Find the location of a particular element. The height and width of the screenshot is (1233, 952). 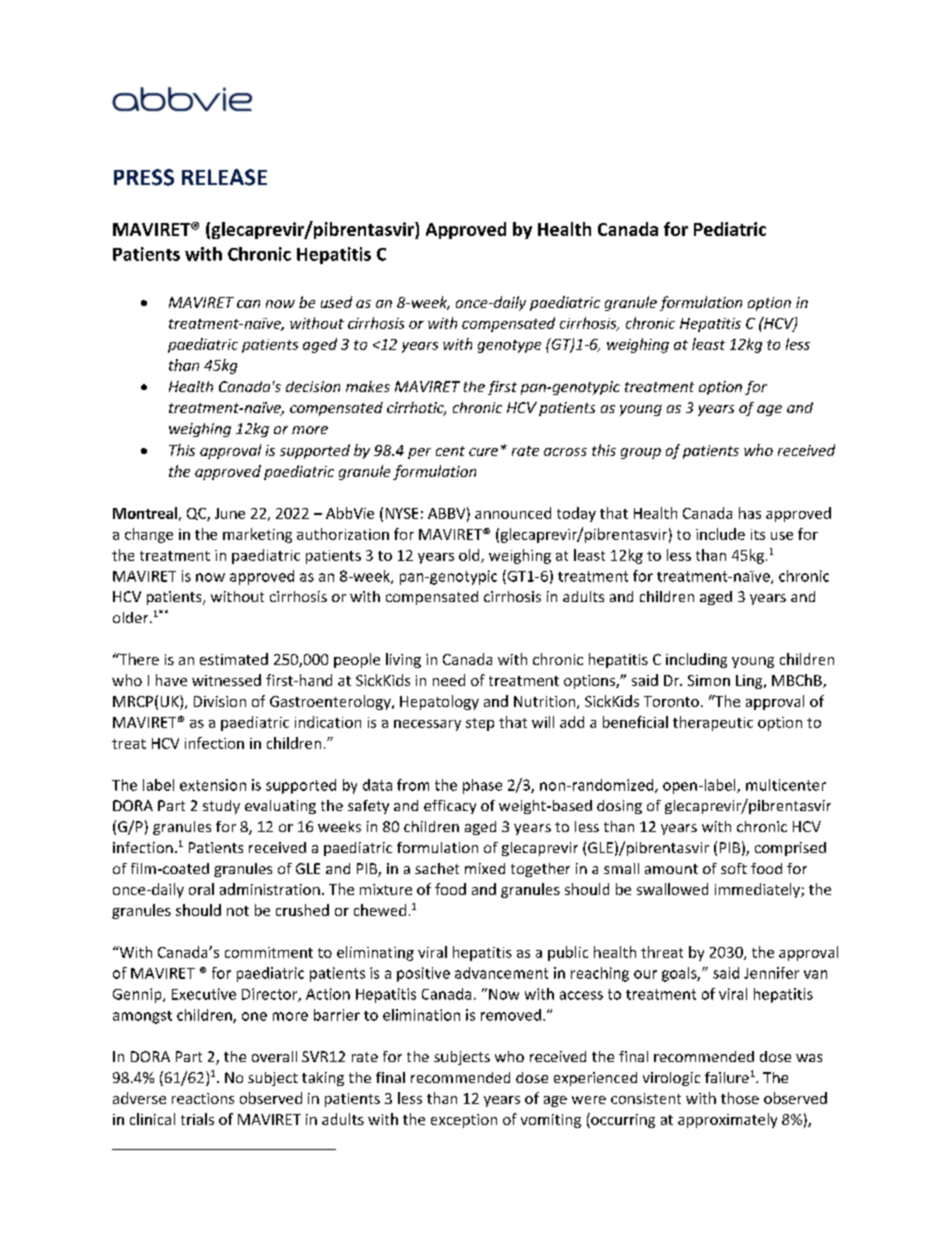

Pediatric is located at coordinates (730, 229).
